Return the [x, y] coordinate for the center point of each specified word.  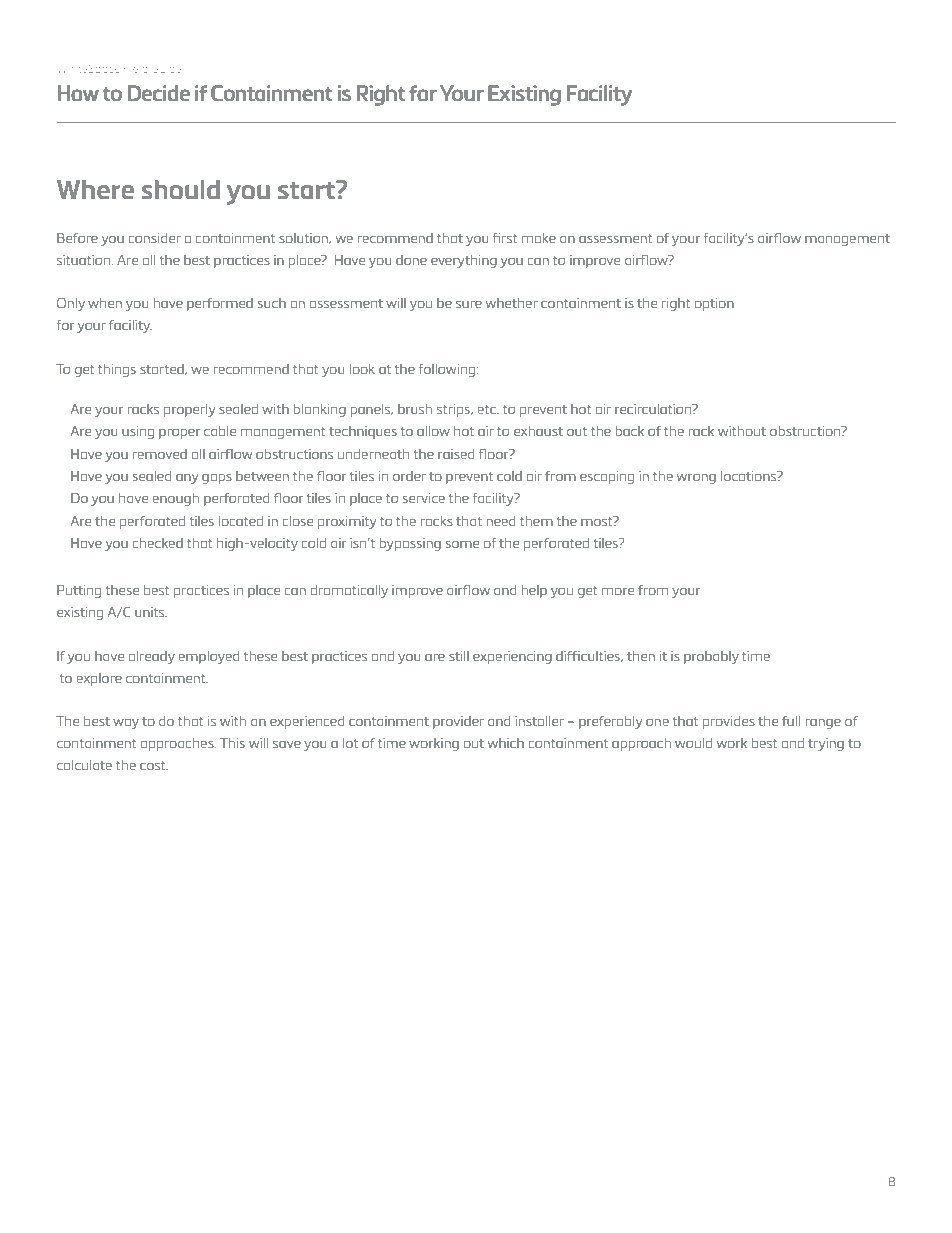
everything [464, 261]
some [462, 544]
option [714, 304]
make [539, 238]
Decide [159, 93]
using [138, 432]
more [618, 591]
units [151, 612]
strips [454, 410]
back [629, 431]
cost [154, 765]
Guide [166, 69]
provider [458, 722]
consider [155, 238]
